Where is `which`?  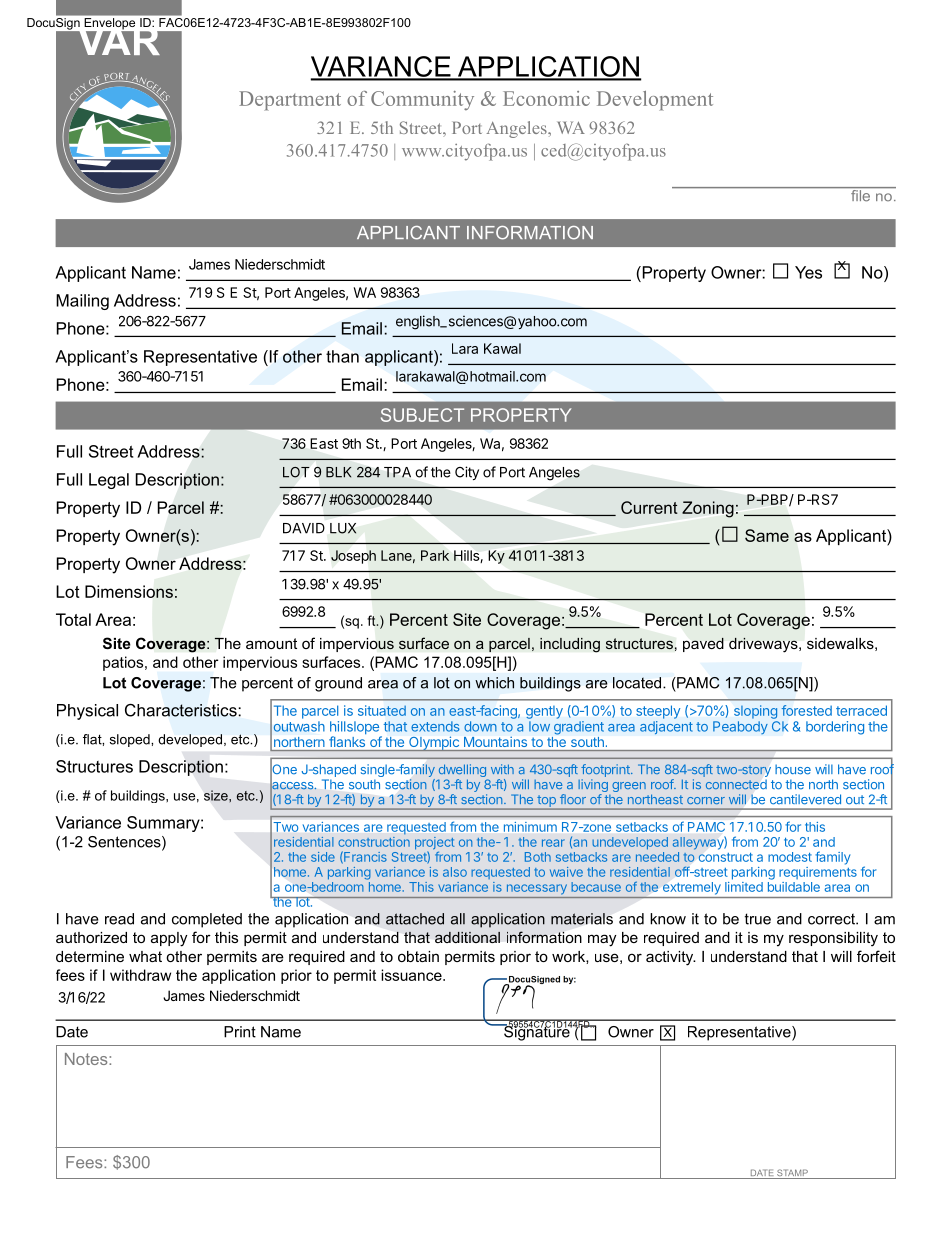
which is located at coordinates (494, 683).
